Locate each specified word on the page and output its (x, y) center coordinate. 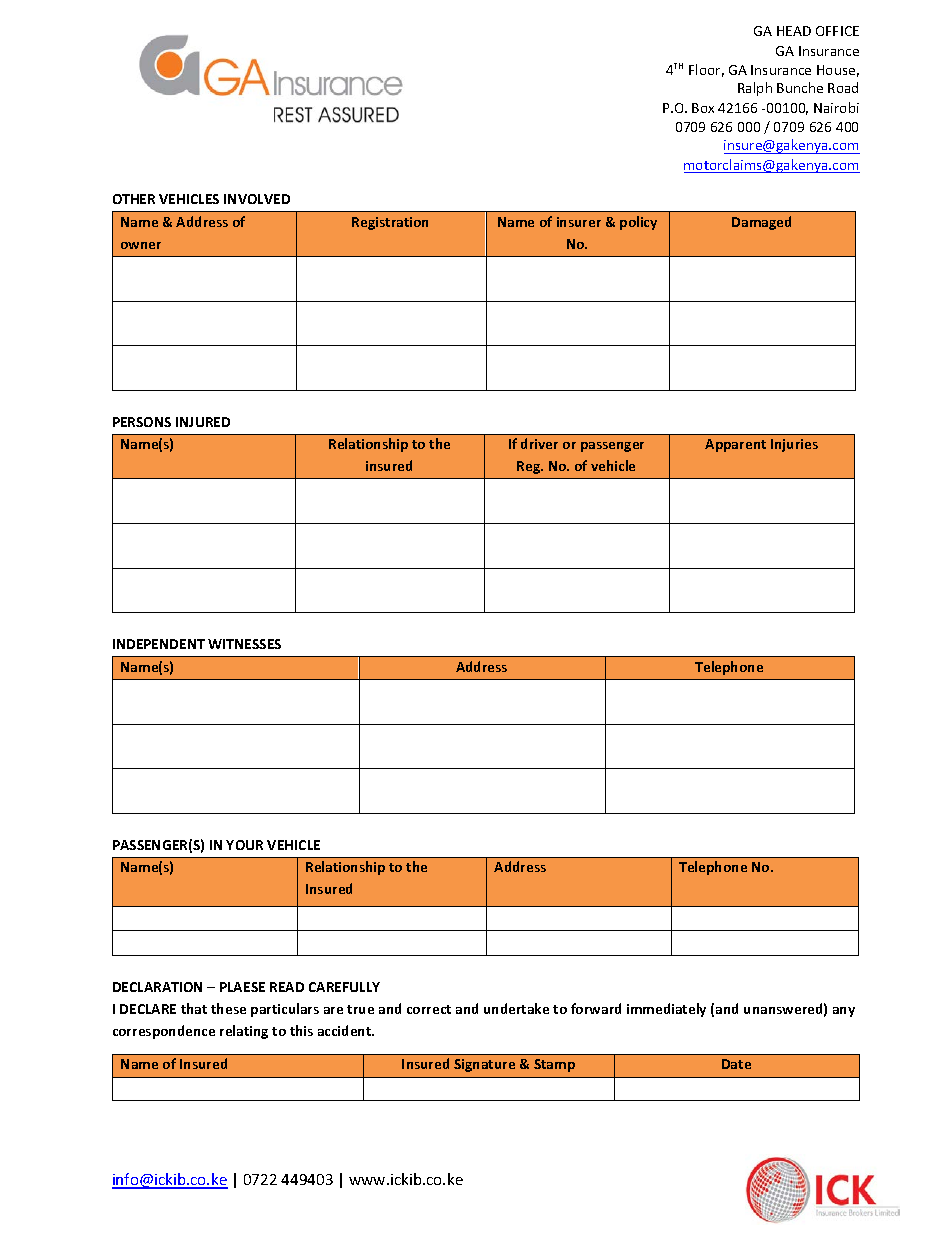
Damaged (761, 223)
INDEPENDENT (159, 644)
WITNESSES (244, 644)
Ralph (755, 89)
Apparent (735, 445)
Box (703, 108)
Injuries (794, 445)
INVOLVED (257, 199)
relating (244, 1032)
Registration (390, 223)
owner (141, 245)
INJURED (203, 422)
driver (539, 443)
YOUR (244, 845)
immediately (666, 1010)
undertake (516, 1008)
